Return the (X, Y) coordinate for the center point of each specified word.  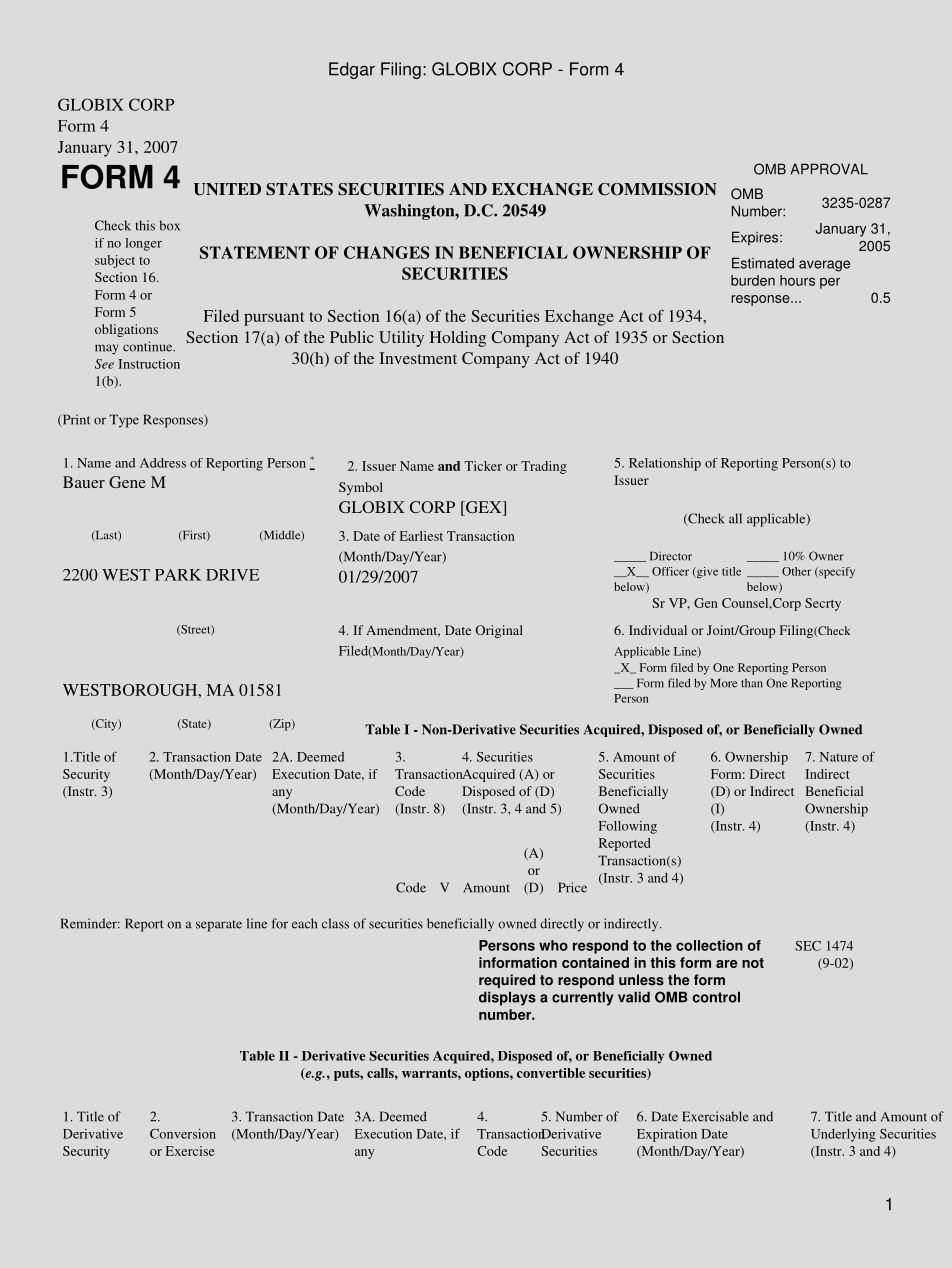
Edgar (352, 70)
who (553, 945)
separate (219, 926)
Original (499, 631)
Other (796, 571)
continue (149, 346)
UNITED (227, 189)
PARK (178, 575)
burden (753, 280)
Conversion (183, 1133)
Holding (458, 339)
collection (709, 945)
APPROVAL (829, 169)
